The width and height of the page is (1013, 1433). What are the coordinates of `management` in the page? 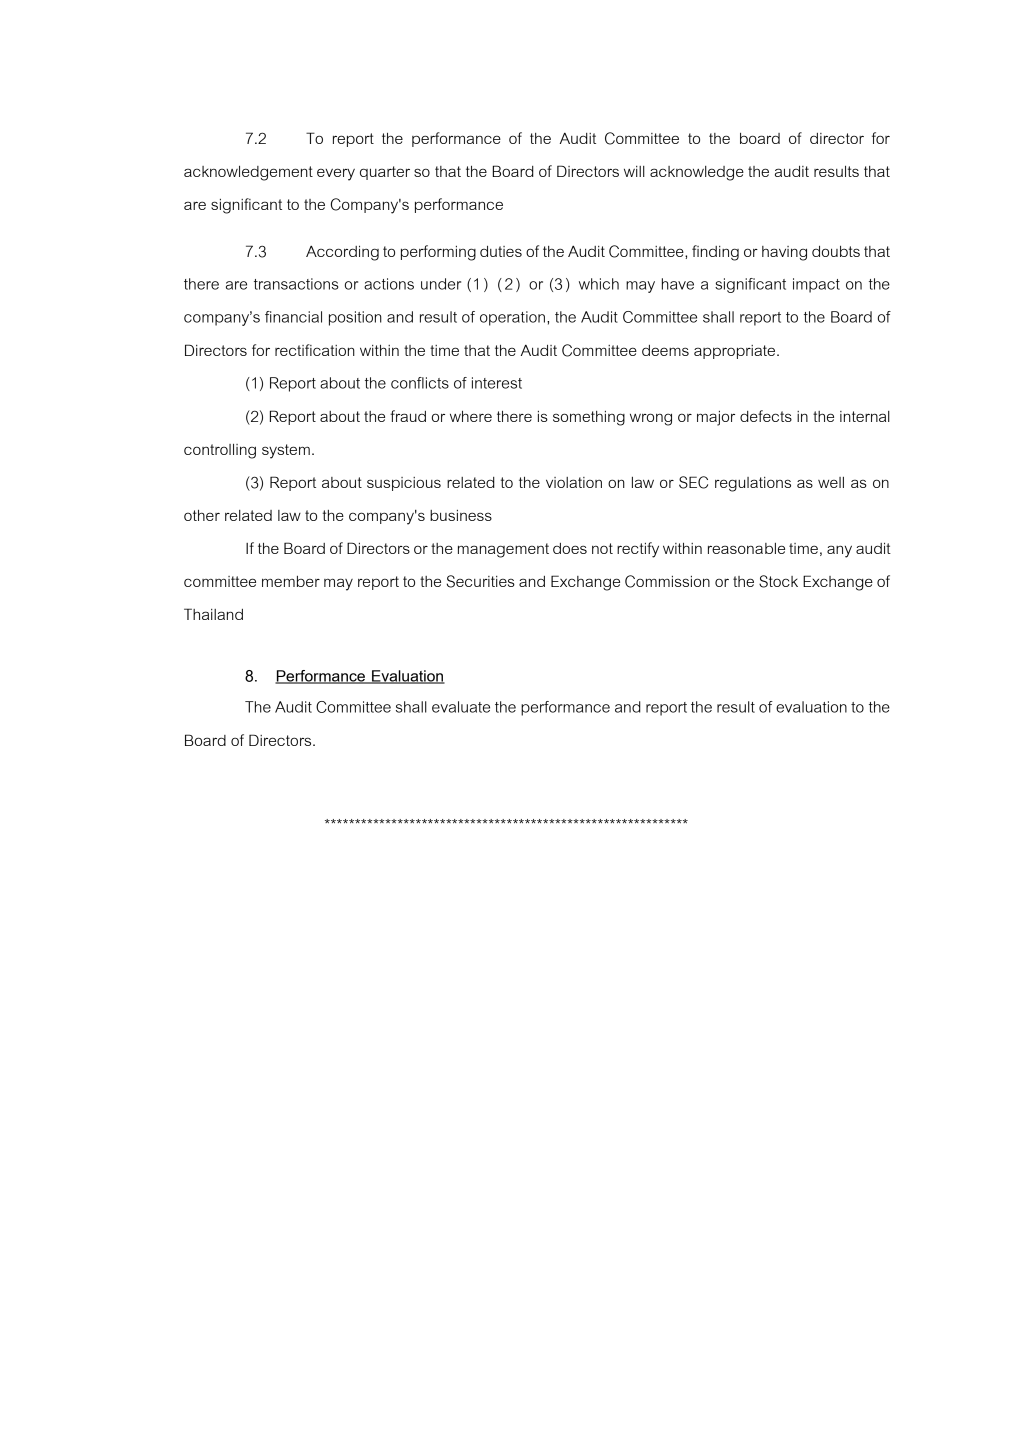 It's located at (503, 550).
